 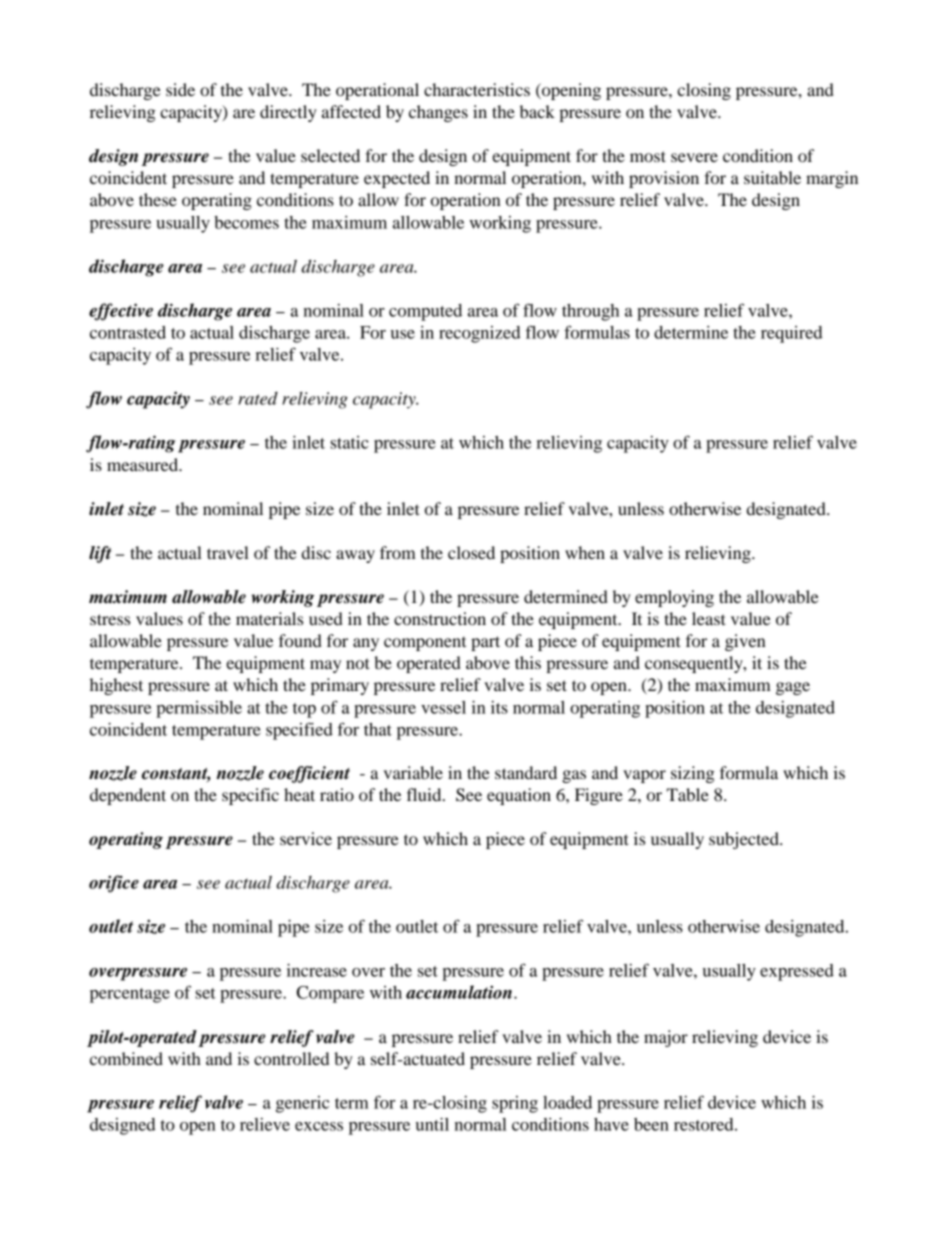 I want to click on combined, so click(x=126, y=1058).
